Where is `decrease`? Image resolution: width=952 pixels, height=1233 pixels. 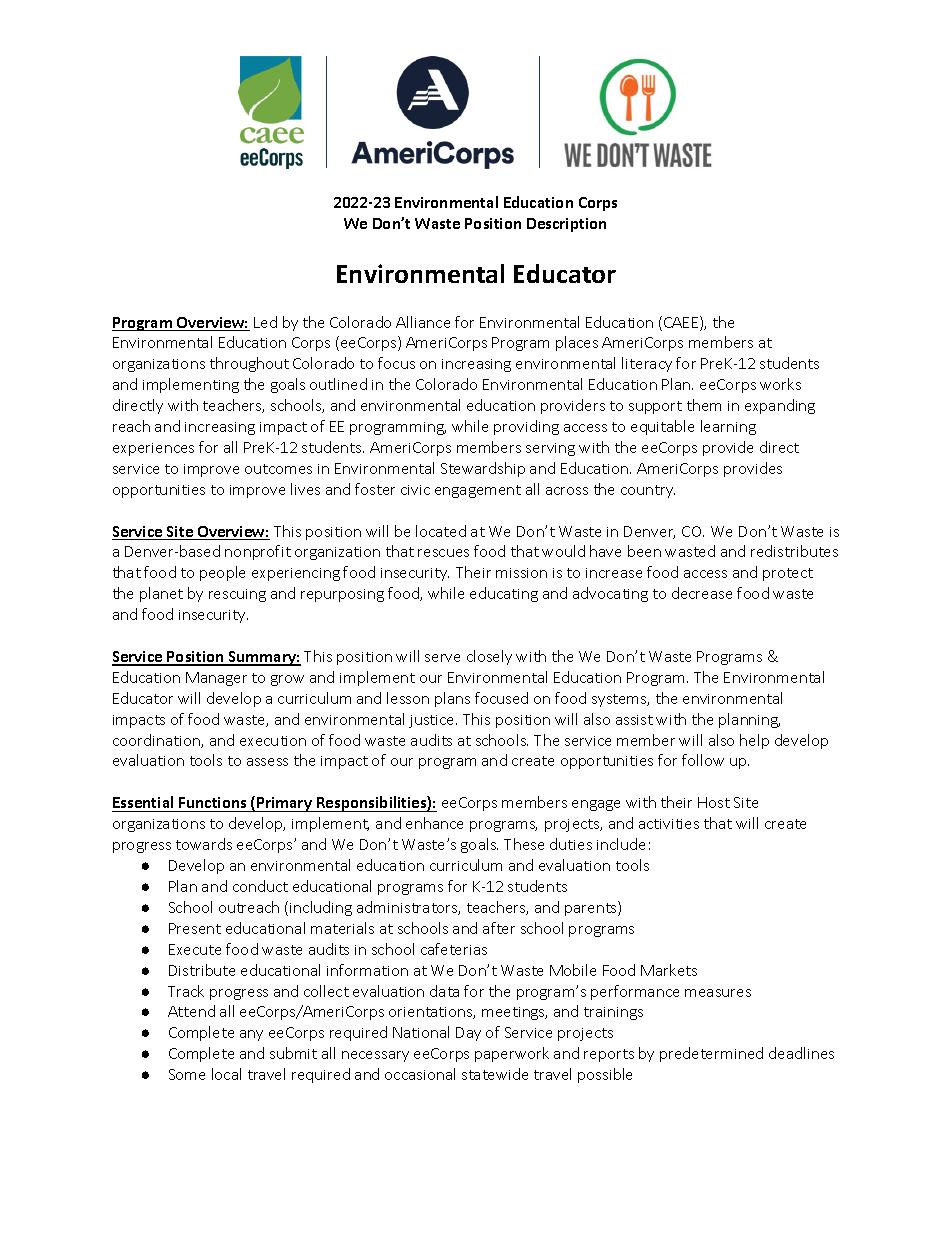
decrease is located at coordinates (702, 593).
